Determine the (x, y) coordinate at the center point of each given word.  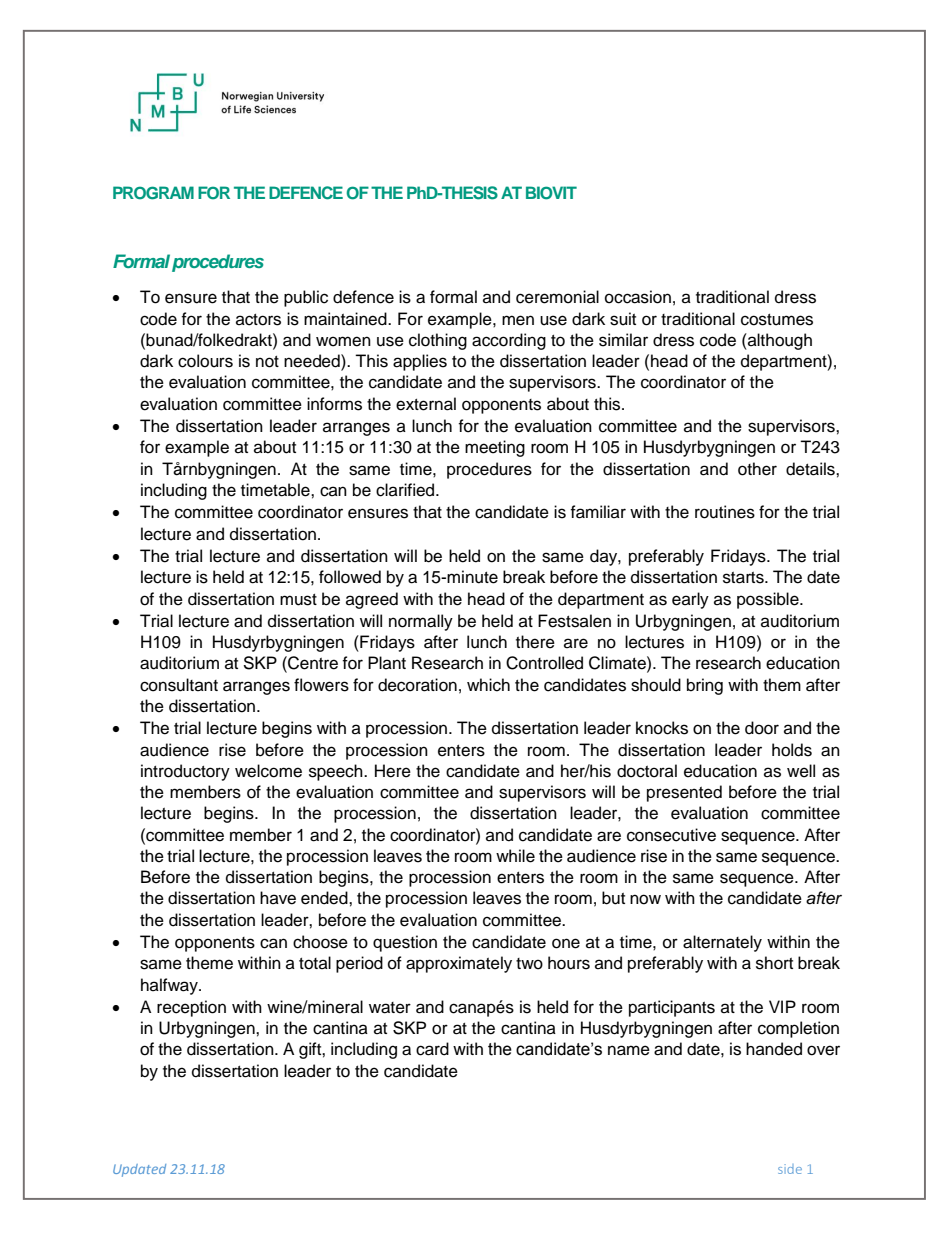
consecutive (671, 835)
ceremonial (557, 297)
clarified (406, 490)
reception (191, 1008)
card (432, 1049)
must (298, 600)
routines (725, 512)
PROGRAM (153, 193)
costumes (777, 320)
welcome (268, 771)
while (515, 856)
